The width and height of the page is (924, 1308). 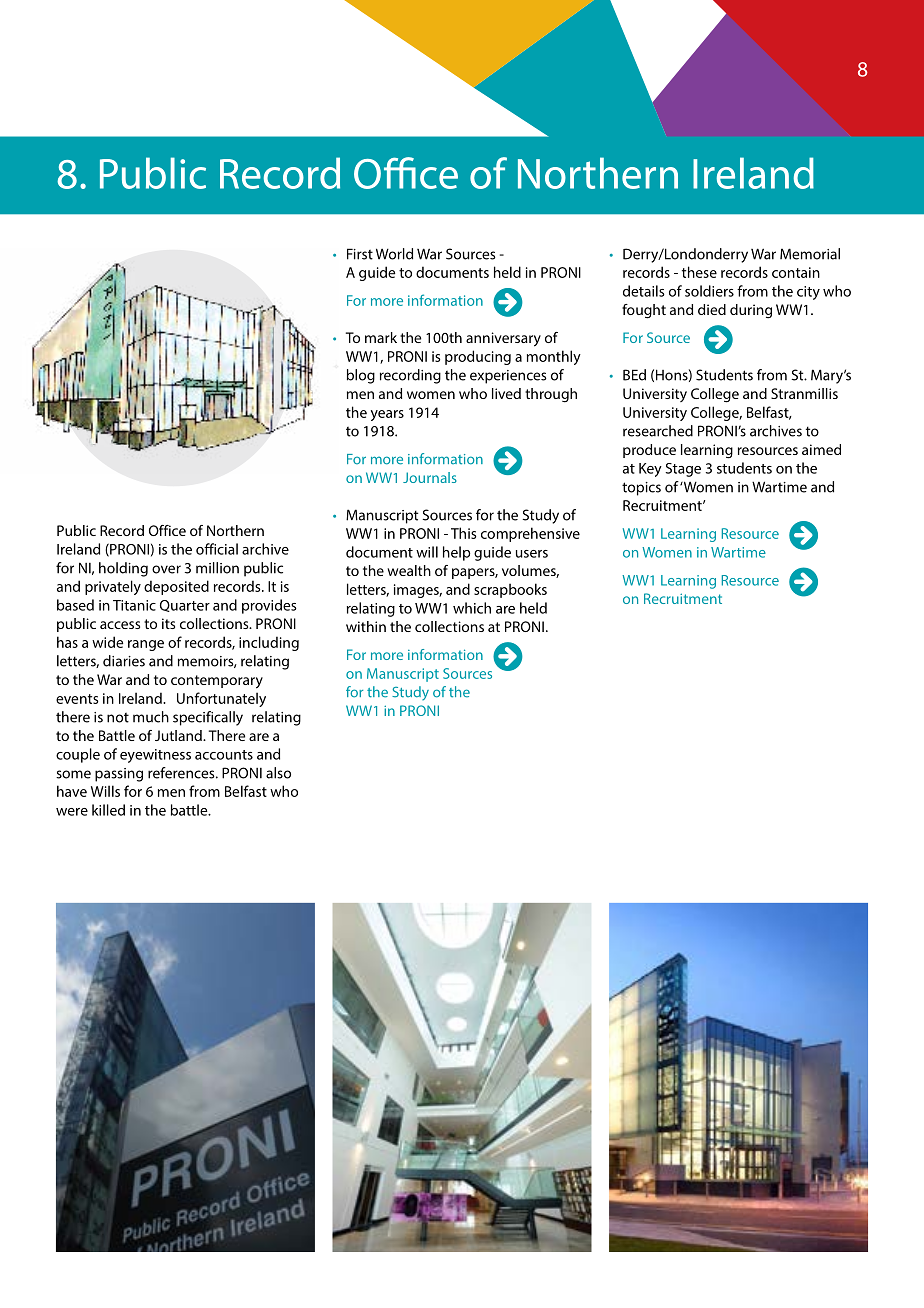 I want to click on killed, so click(x=108, y=810).
